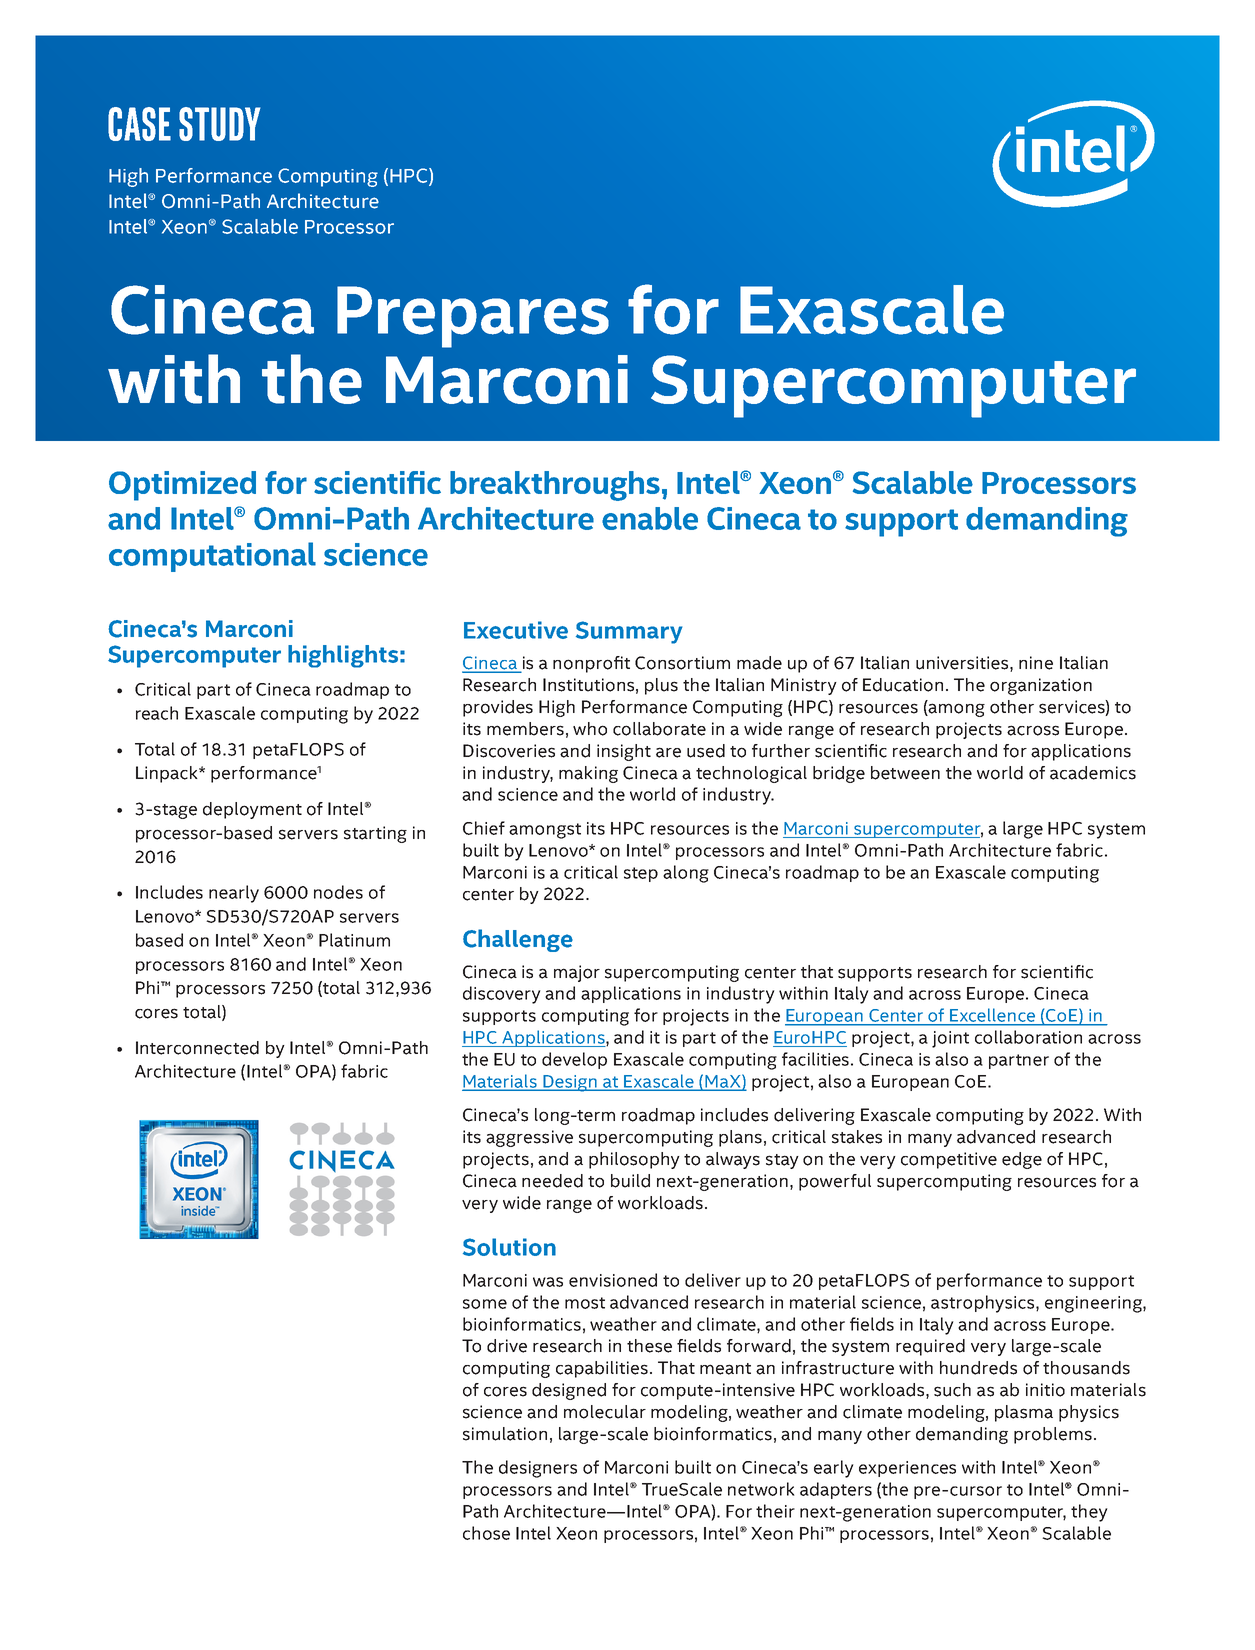 Image resolution: width=1255 pixels, height=1650 pixels. I want to click on STUDY, so click(220, 124).
